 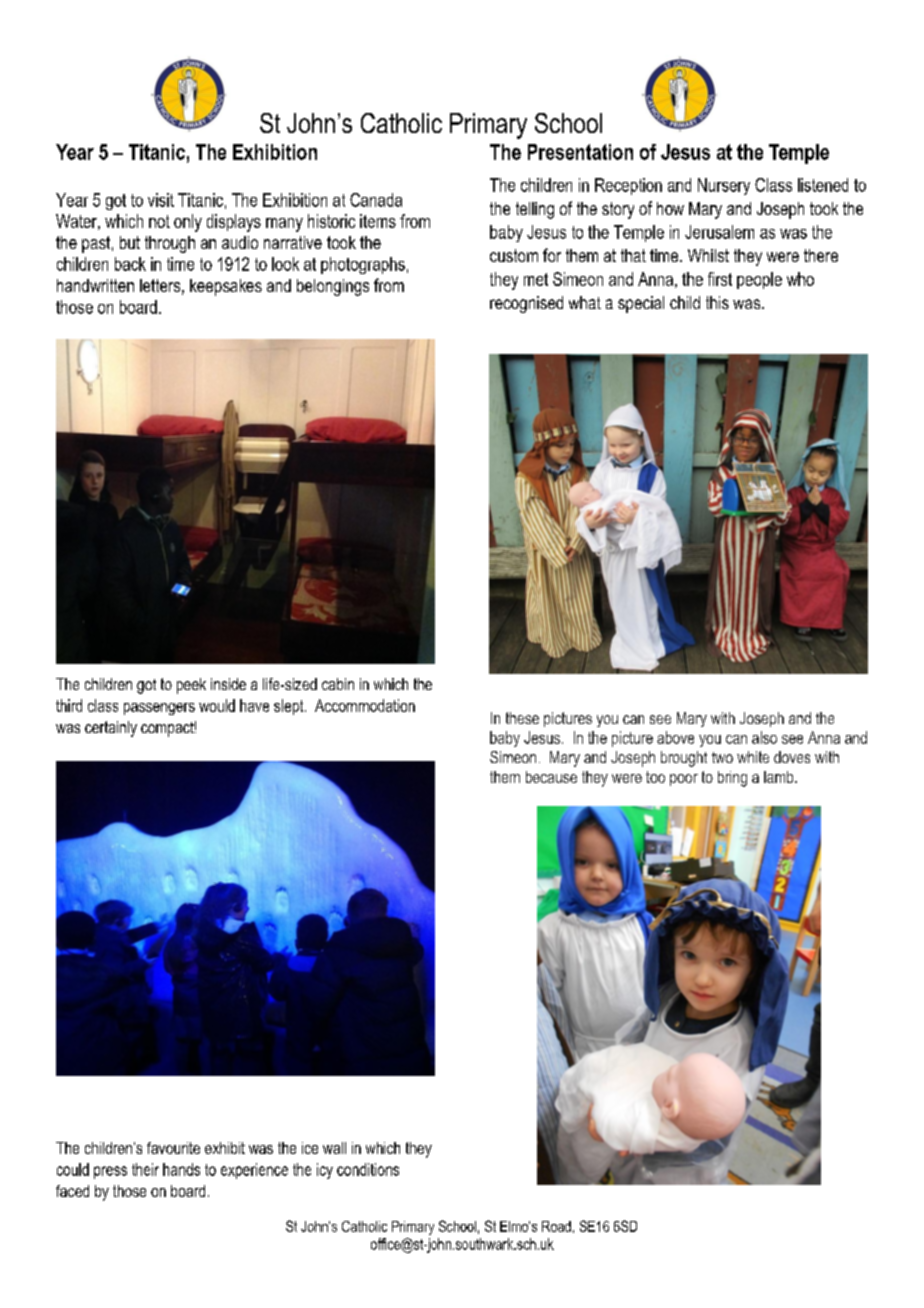 What do you see at coordinates (365, 705) in the image?
I see `Accommodation` at bounding box center [365, 705].
